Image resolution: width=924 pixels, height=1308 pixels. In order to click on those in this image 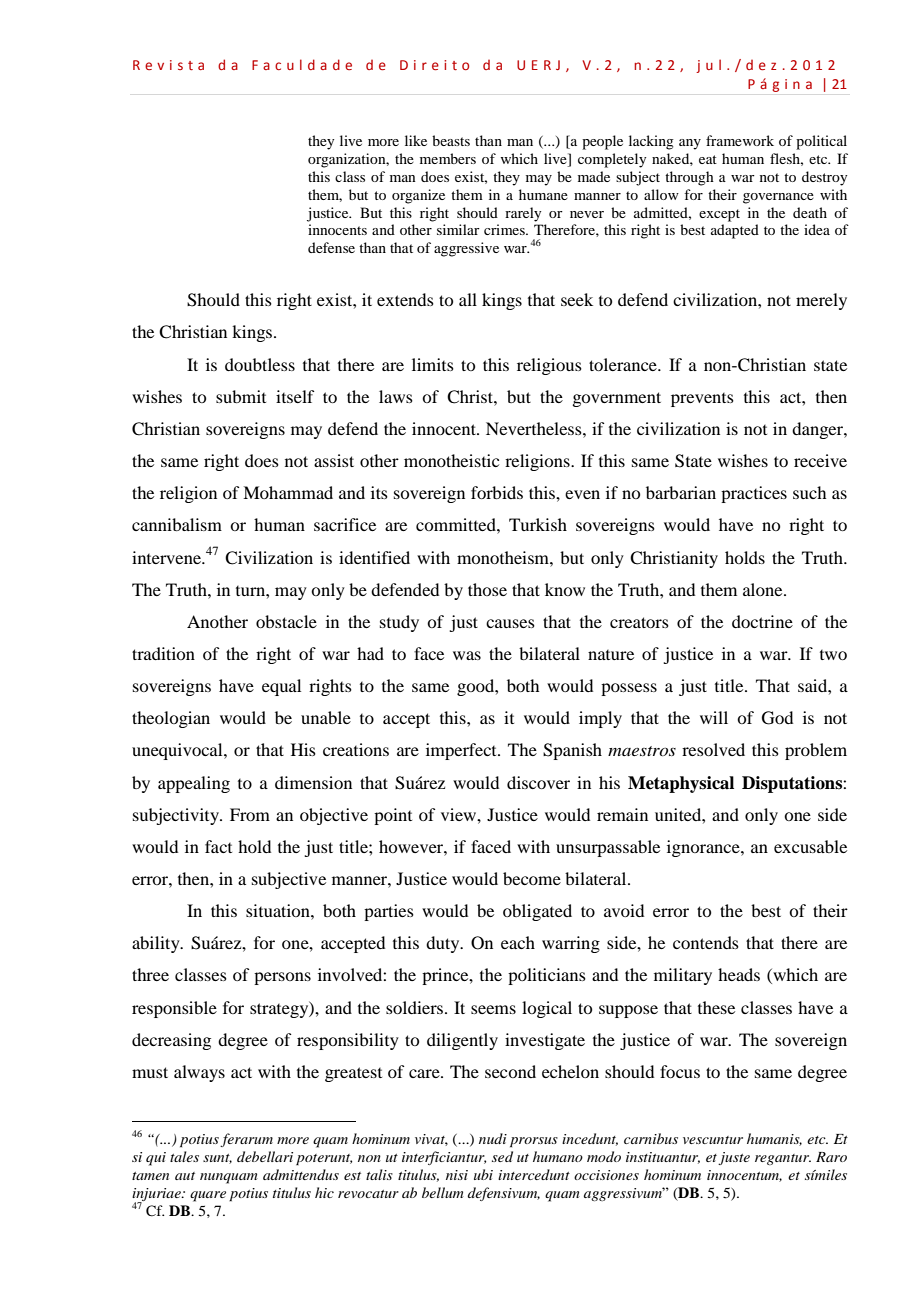, I will do `click(487, 589)`.
